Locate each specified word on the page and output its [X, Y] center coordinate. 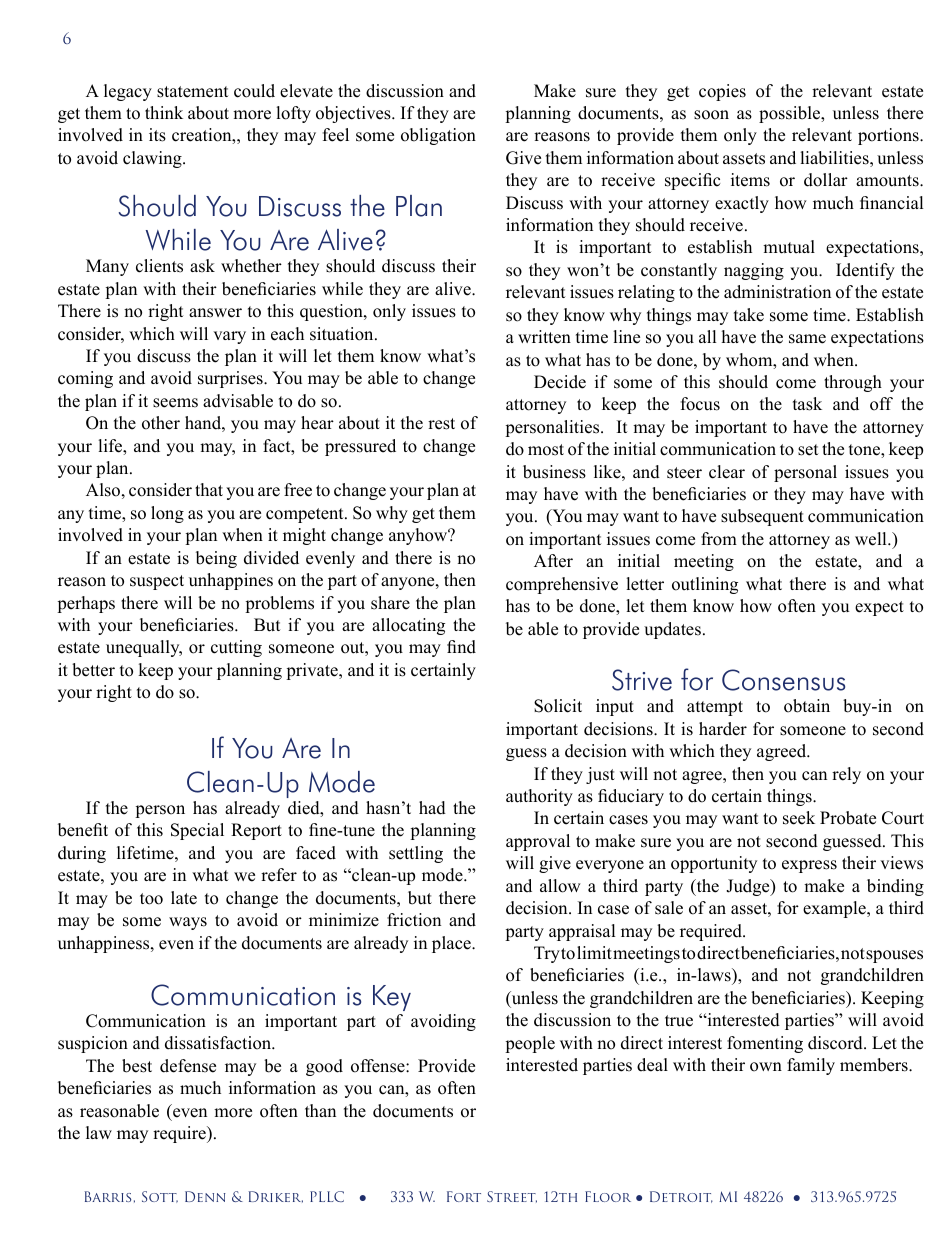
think [164, 112]
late [184, 898]
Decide [560, 382]
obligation [438, 136]
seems [175, 403]
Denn [205, 1196]
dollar [826, 180]
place [452, 944]
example [835, 909]
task [807, 404]
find [461, 647]
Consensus [783, 680]
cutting [236, 648]
